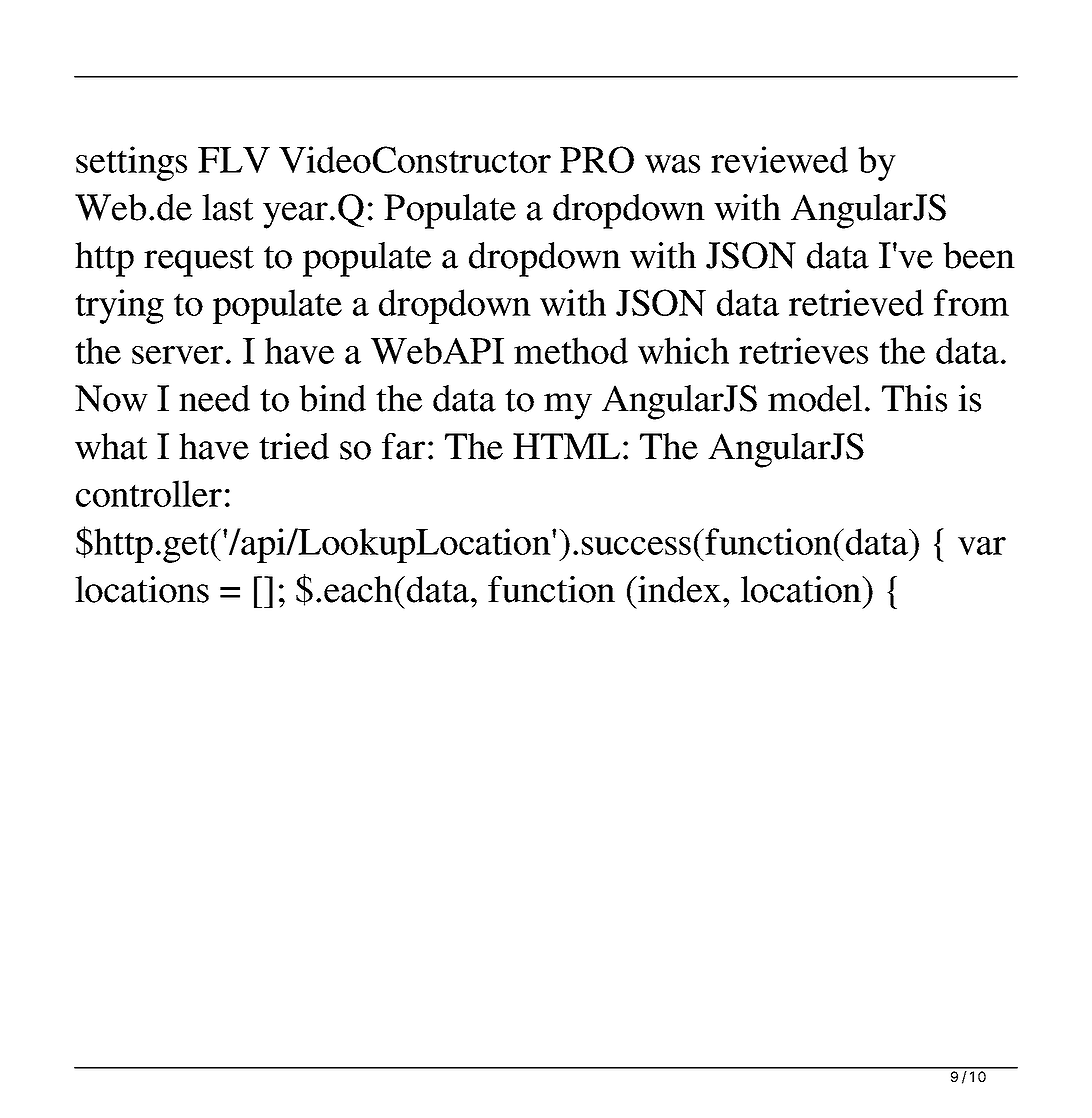 This image has width=1092, height=1118. What do you see at coordinates (149, 493) in the image?
I see `controller` at bounding box center [149, 493].
